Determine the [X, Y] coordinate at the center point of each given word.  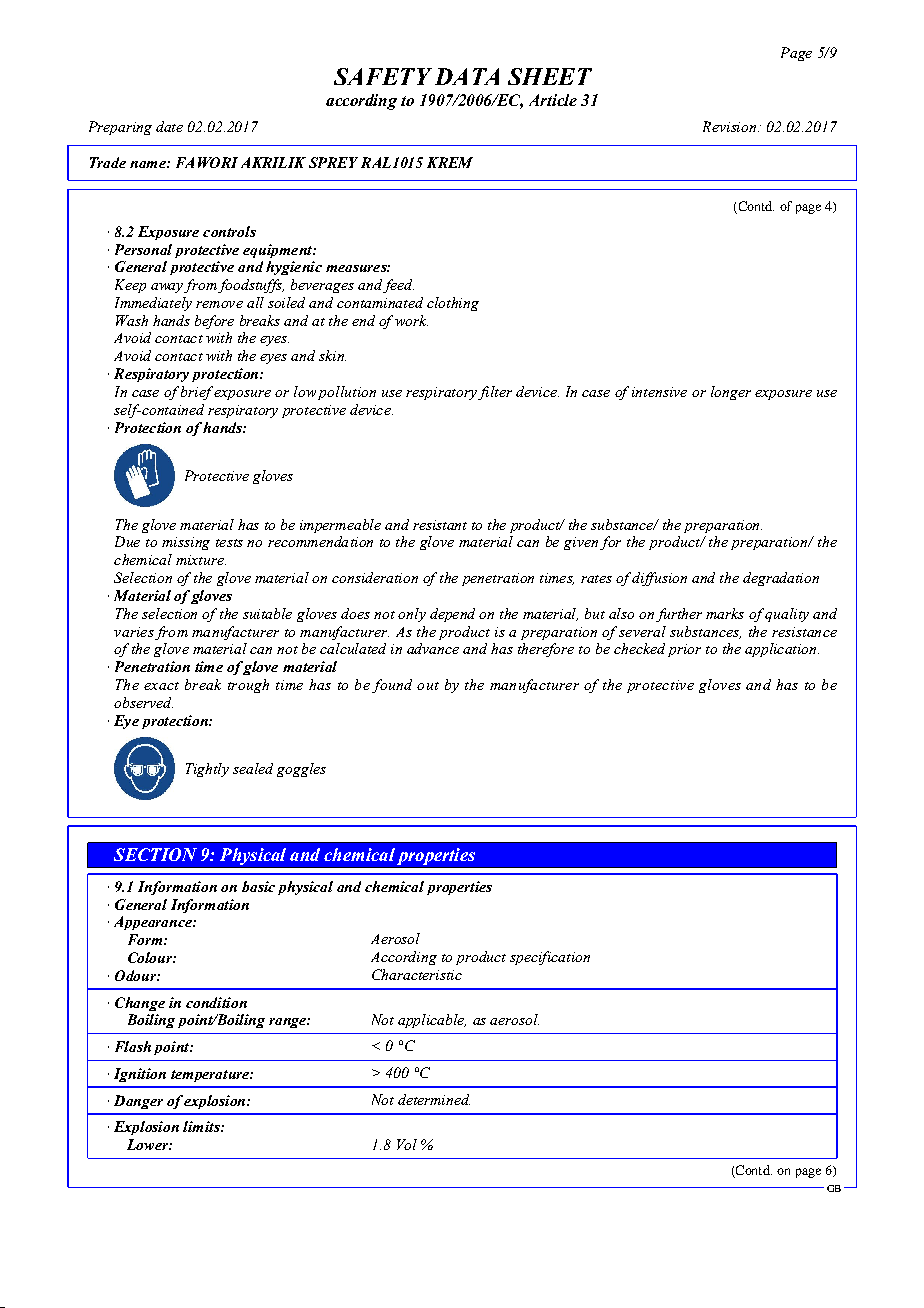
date [169, 126]
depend [452, 615]
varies [134, 632]
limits [202, 1126]
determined [434, 1099]
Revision [729, 126]
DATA [467, 76]
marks [725, 613]
